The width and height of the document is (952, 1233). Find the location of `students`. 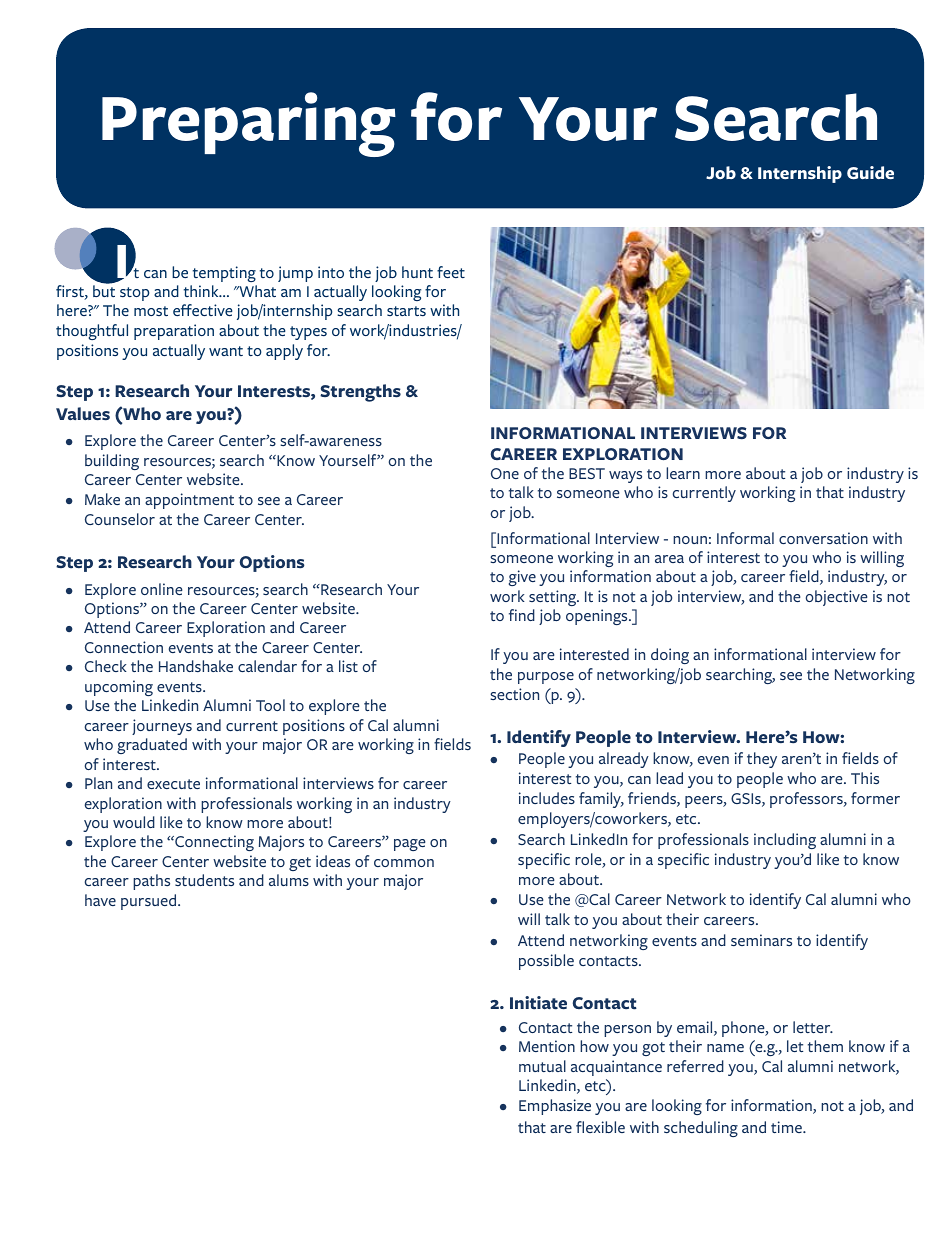

students is located at coordinates (204, 880).
